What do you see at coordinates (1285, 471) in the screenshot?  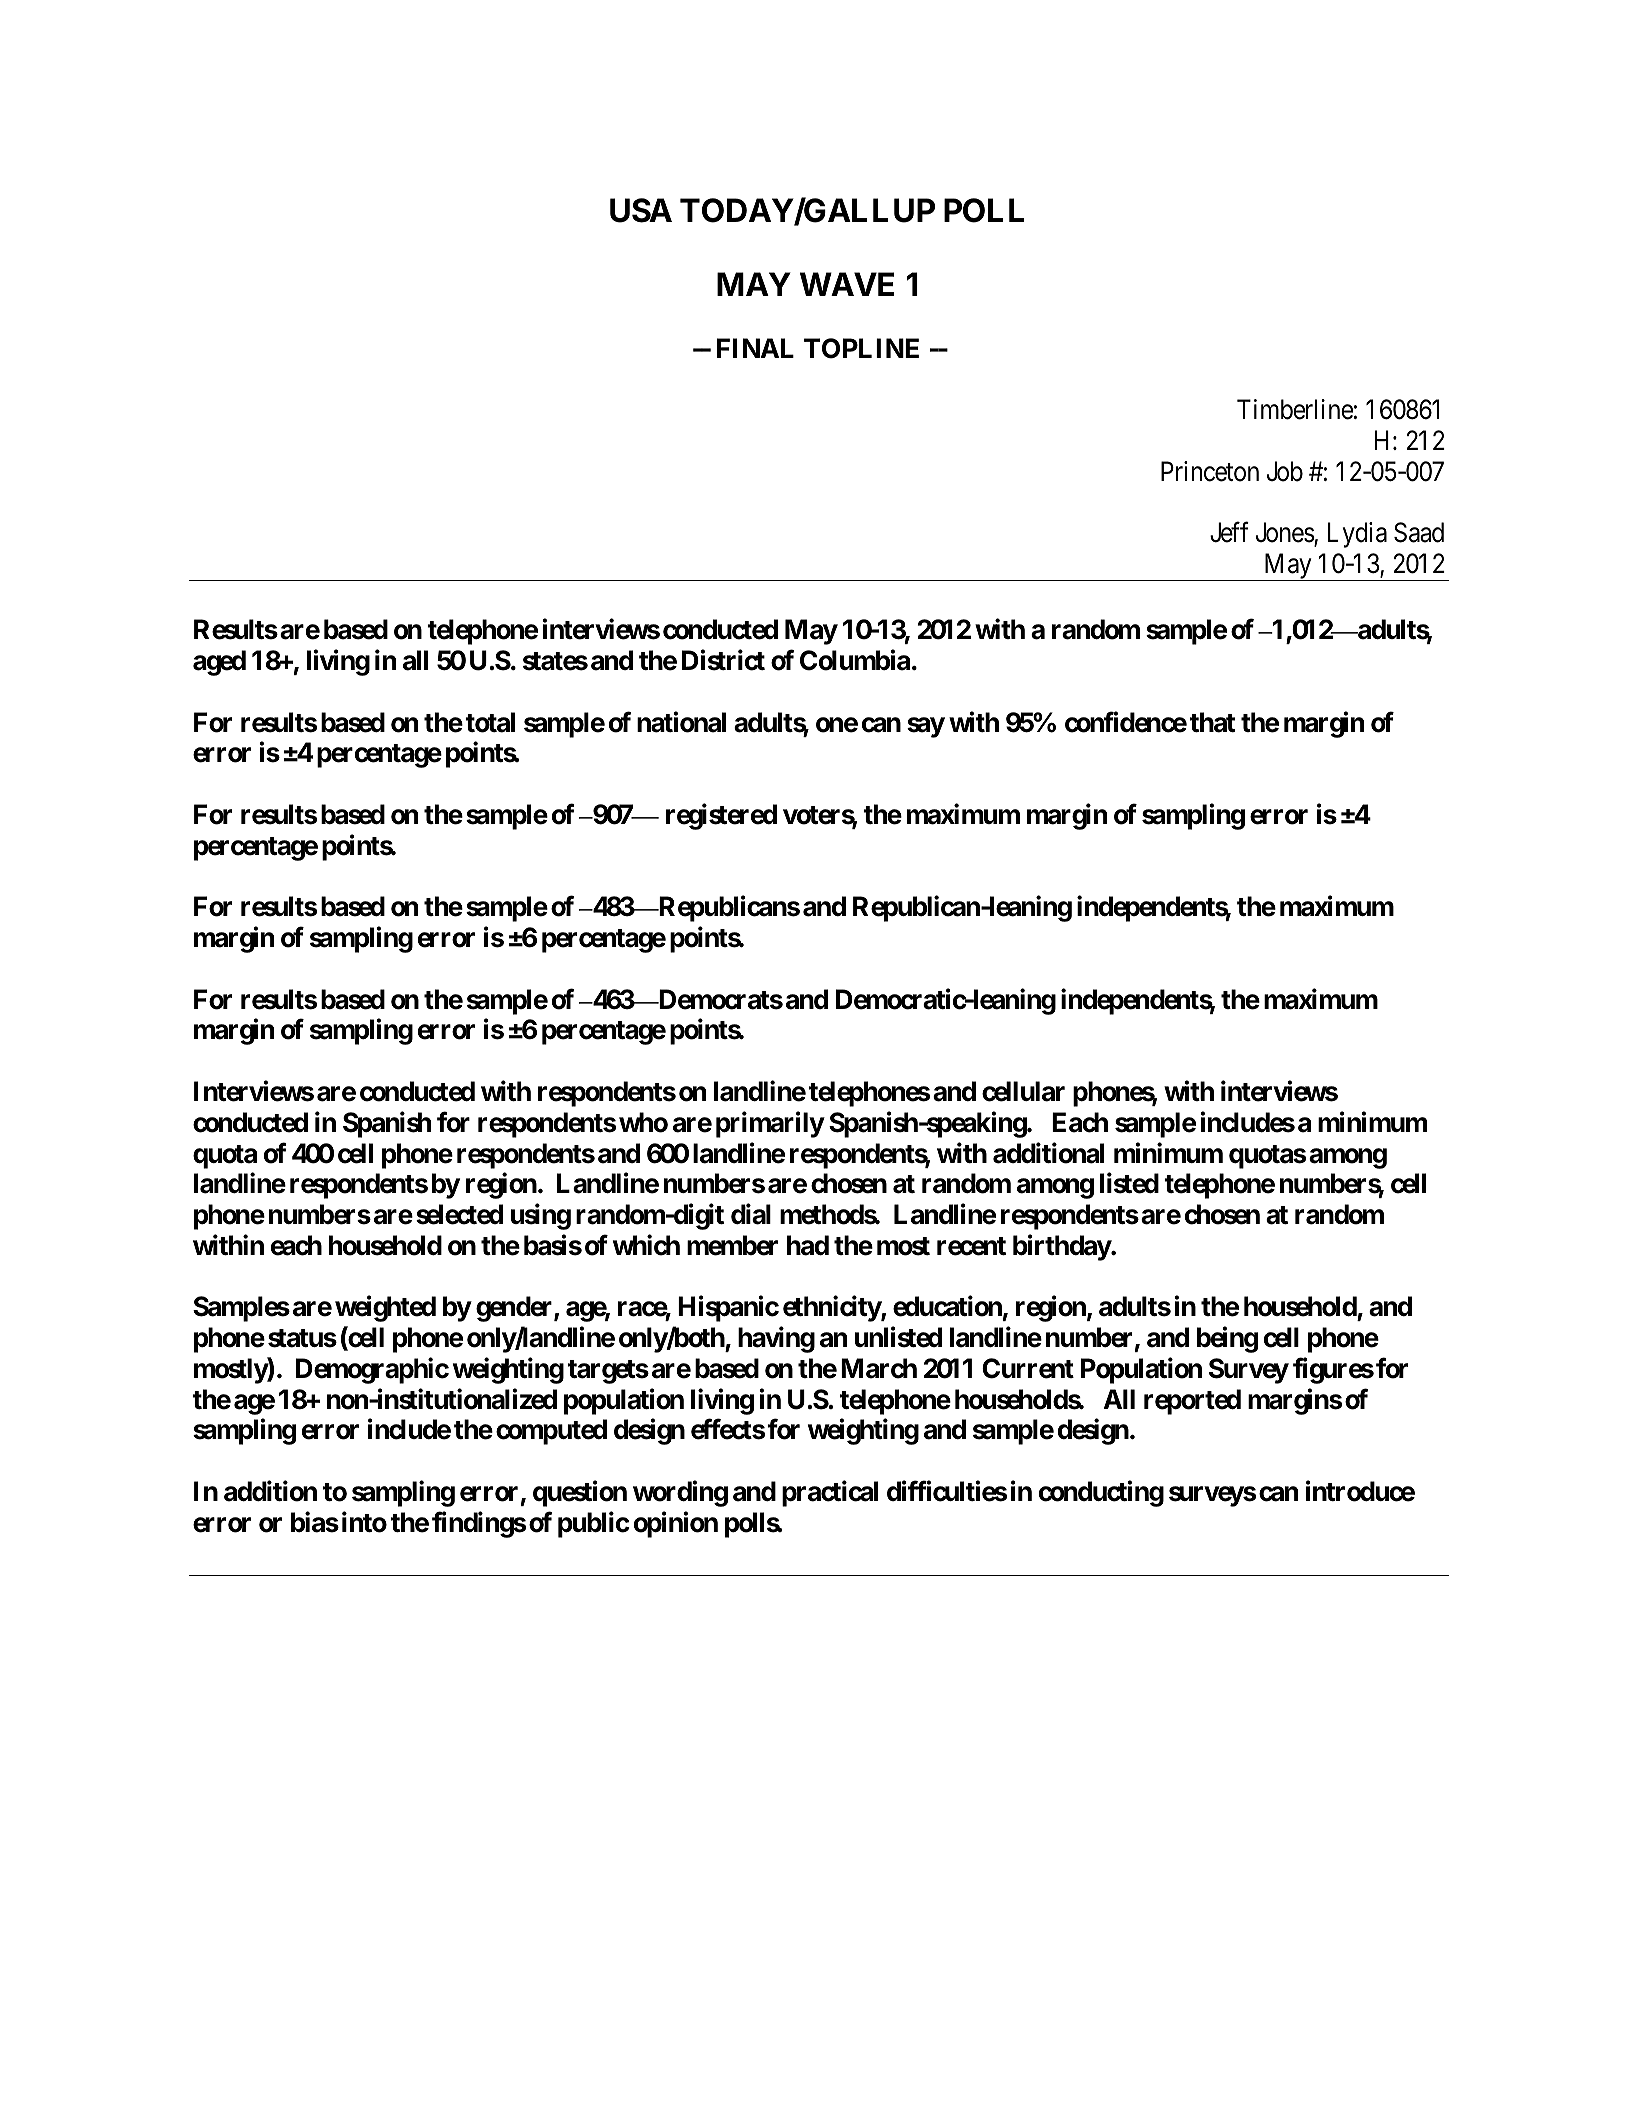 I see `Job` at bounding box center [1285, 471].
